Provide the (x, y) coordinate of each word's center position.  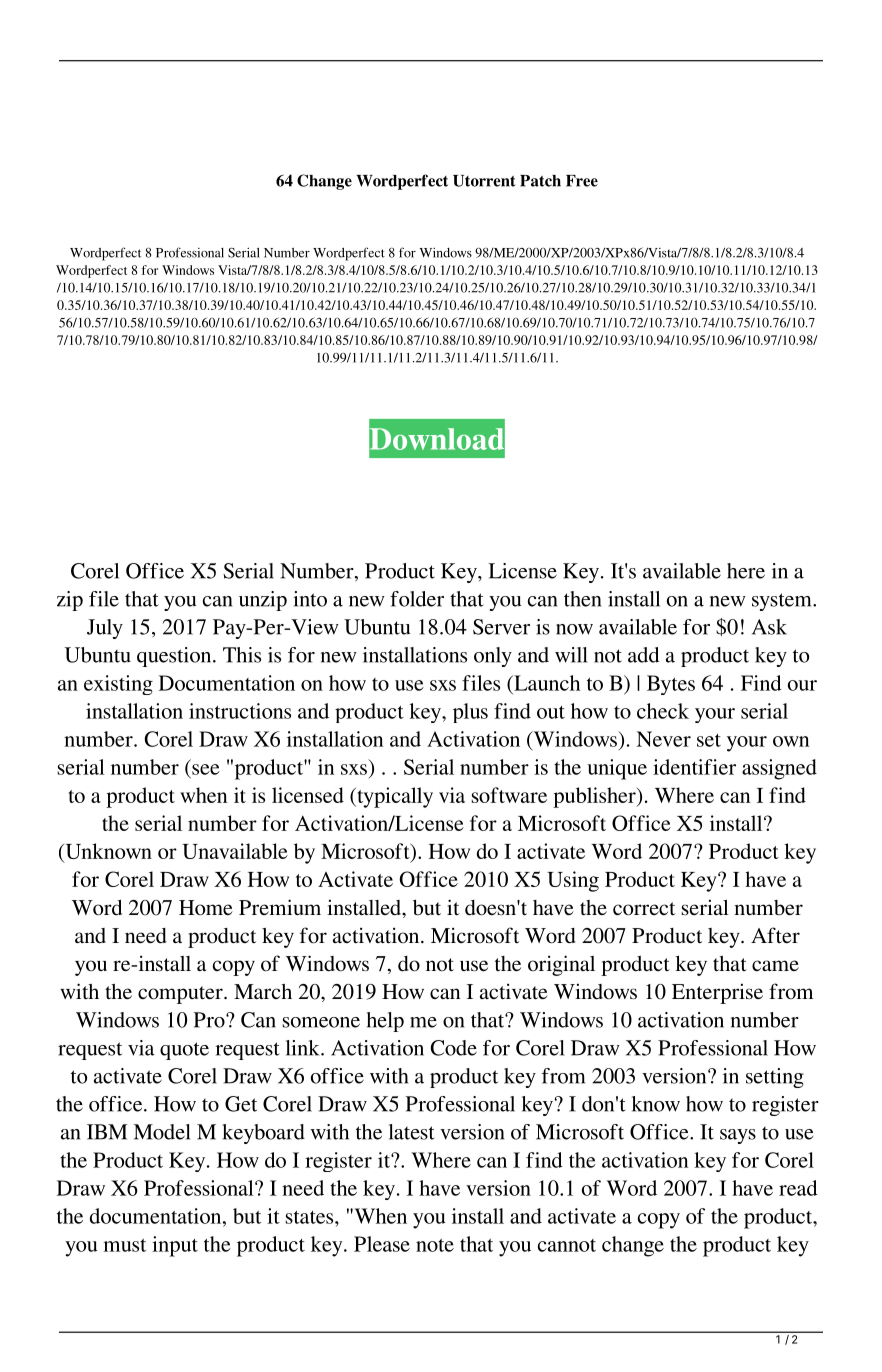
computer (181, 995)
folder (417, 599)
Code (454, 1048)
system (783, 602)
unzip (263, 601)
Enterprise (717, 993)
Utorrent (484, 181)
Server (501, 627)
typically (394, 797)
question (175, 657)
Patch (540, 181)
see (206, 769)
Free (582, 181)
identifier (694, 767)
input (175, 1246)
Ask (769, 627)
